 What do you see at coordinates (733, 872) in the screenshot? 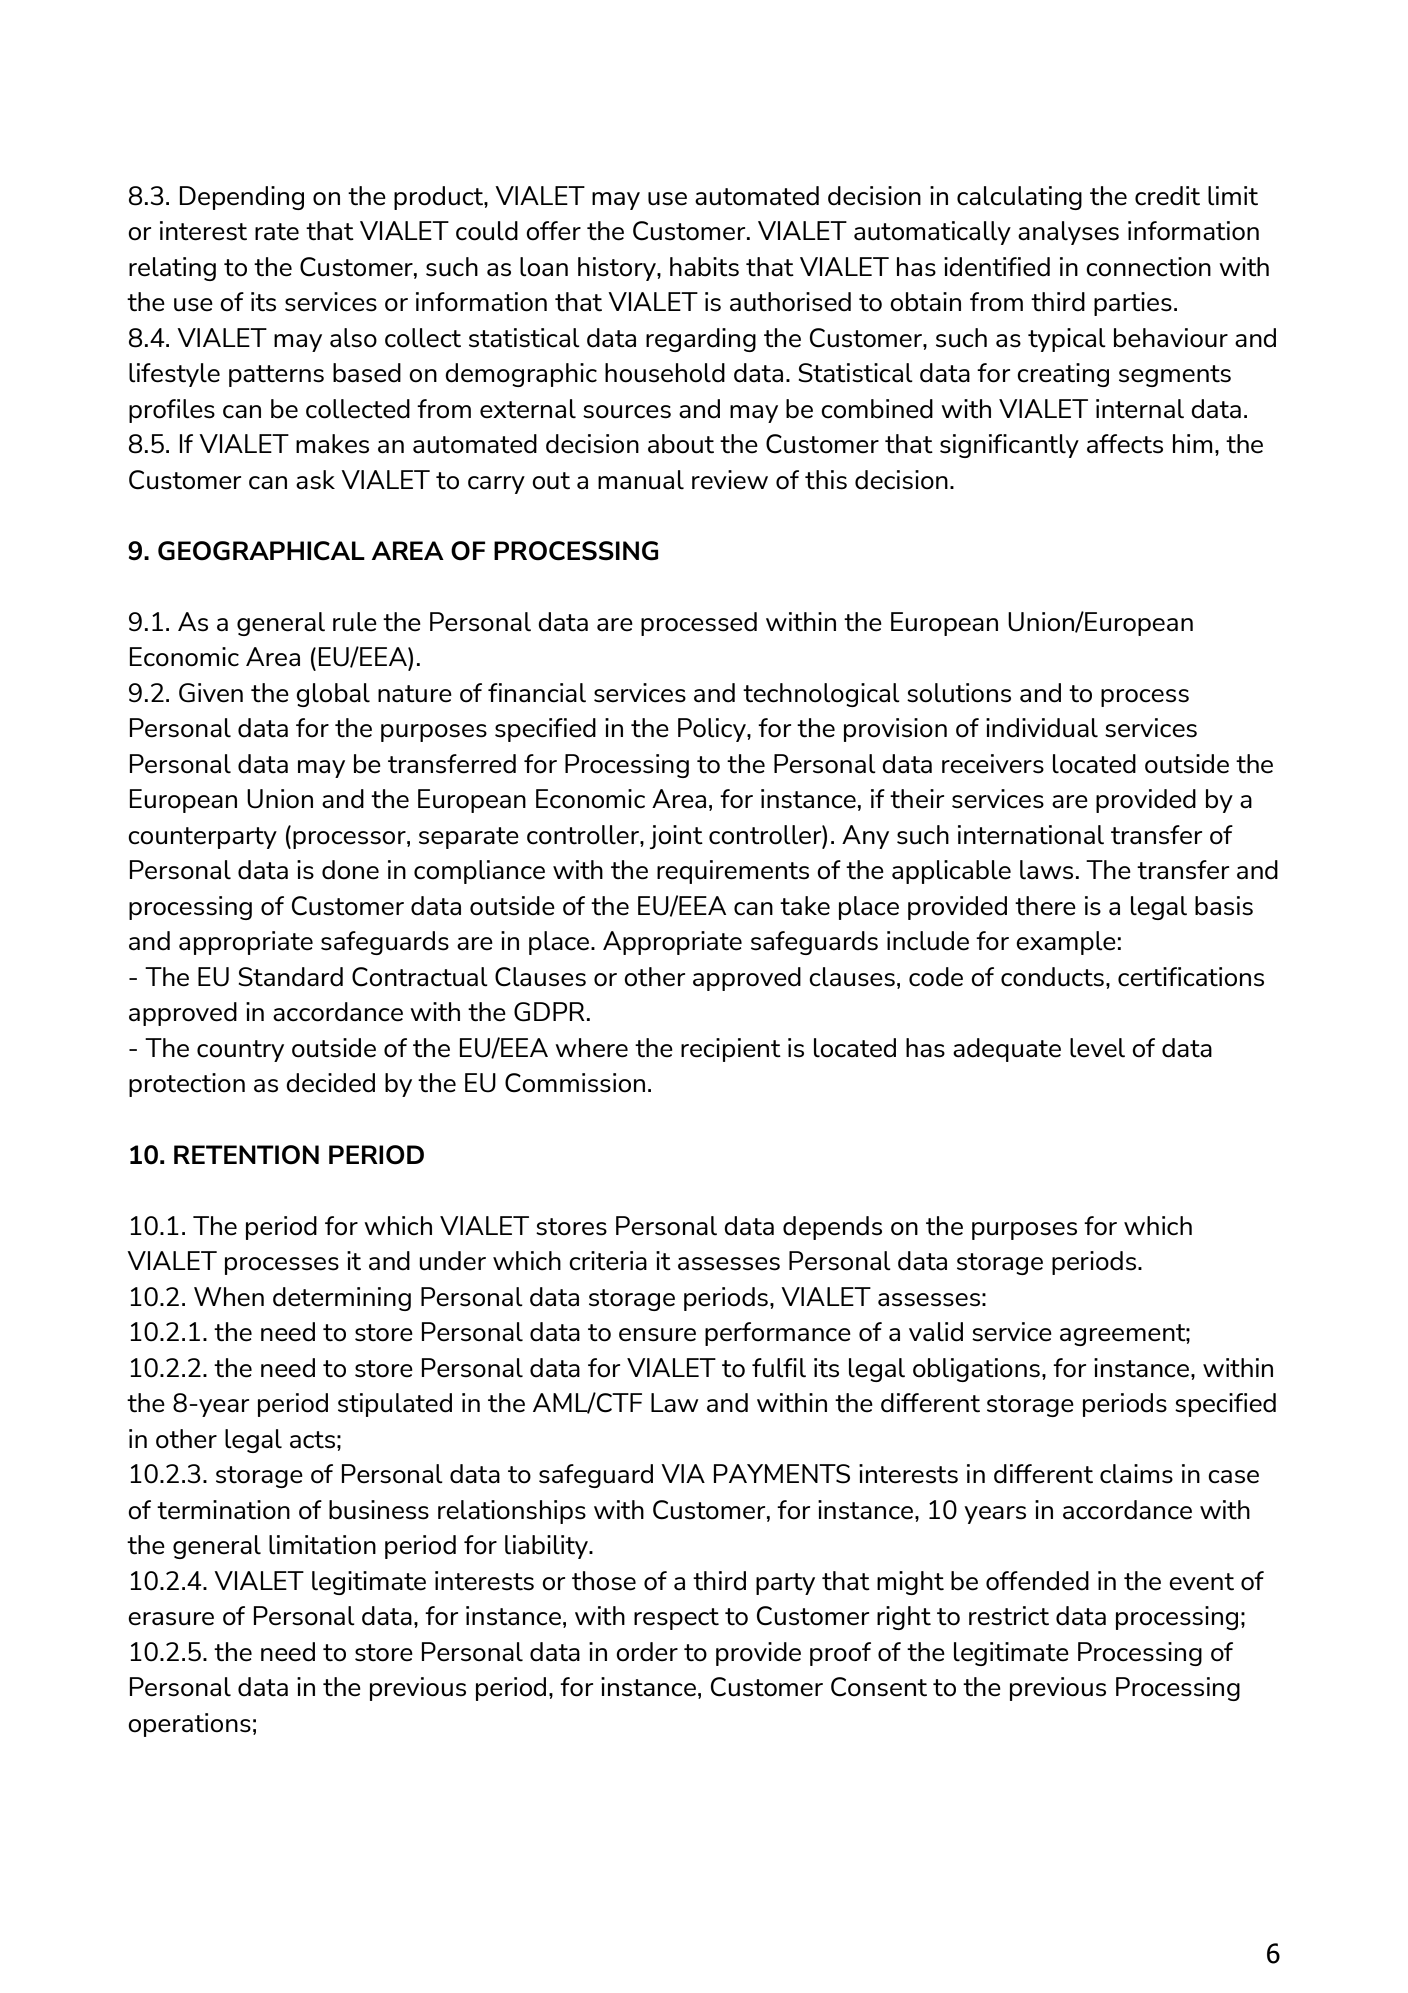
I see `requirements` at bounding box center [733, 872].
